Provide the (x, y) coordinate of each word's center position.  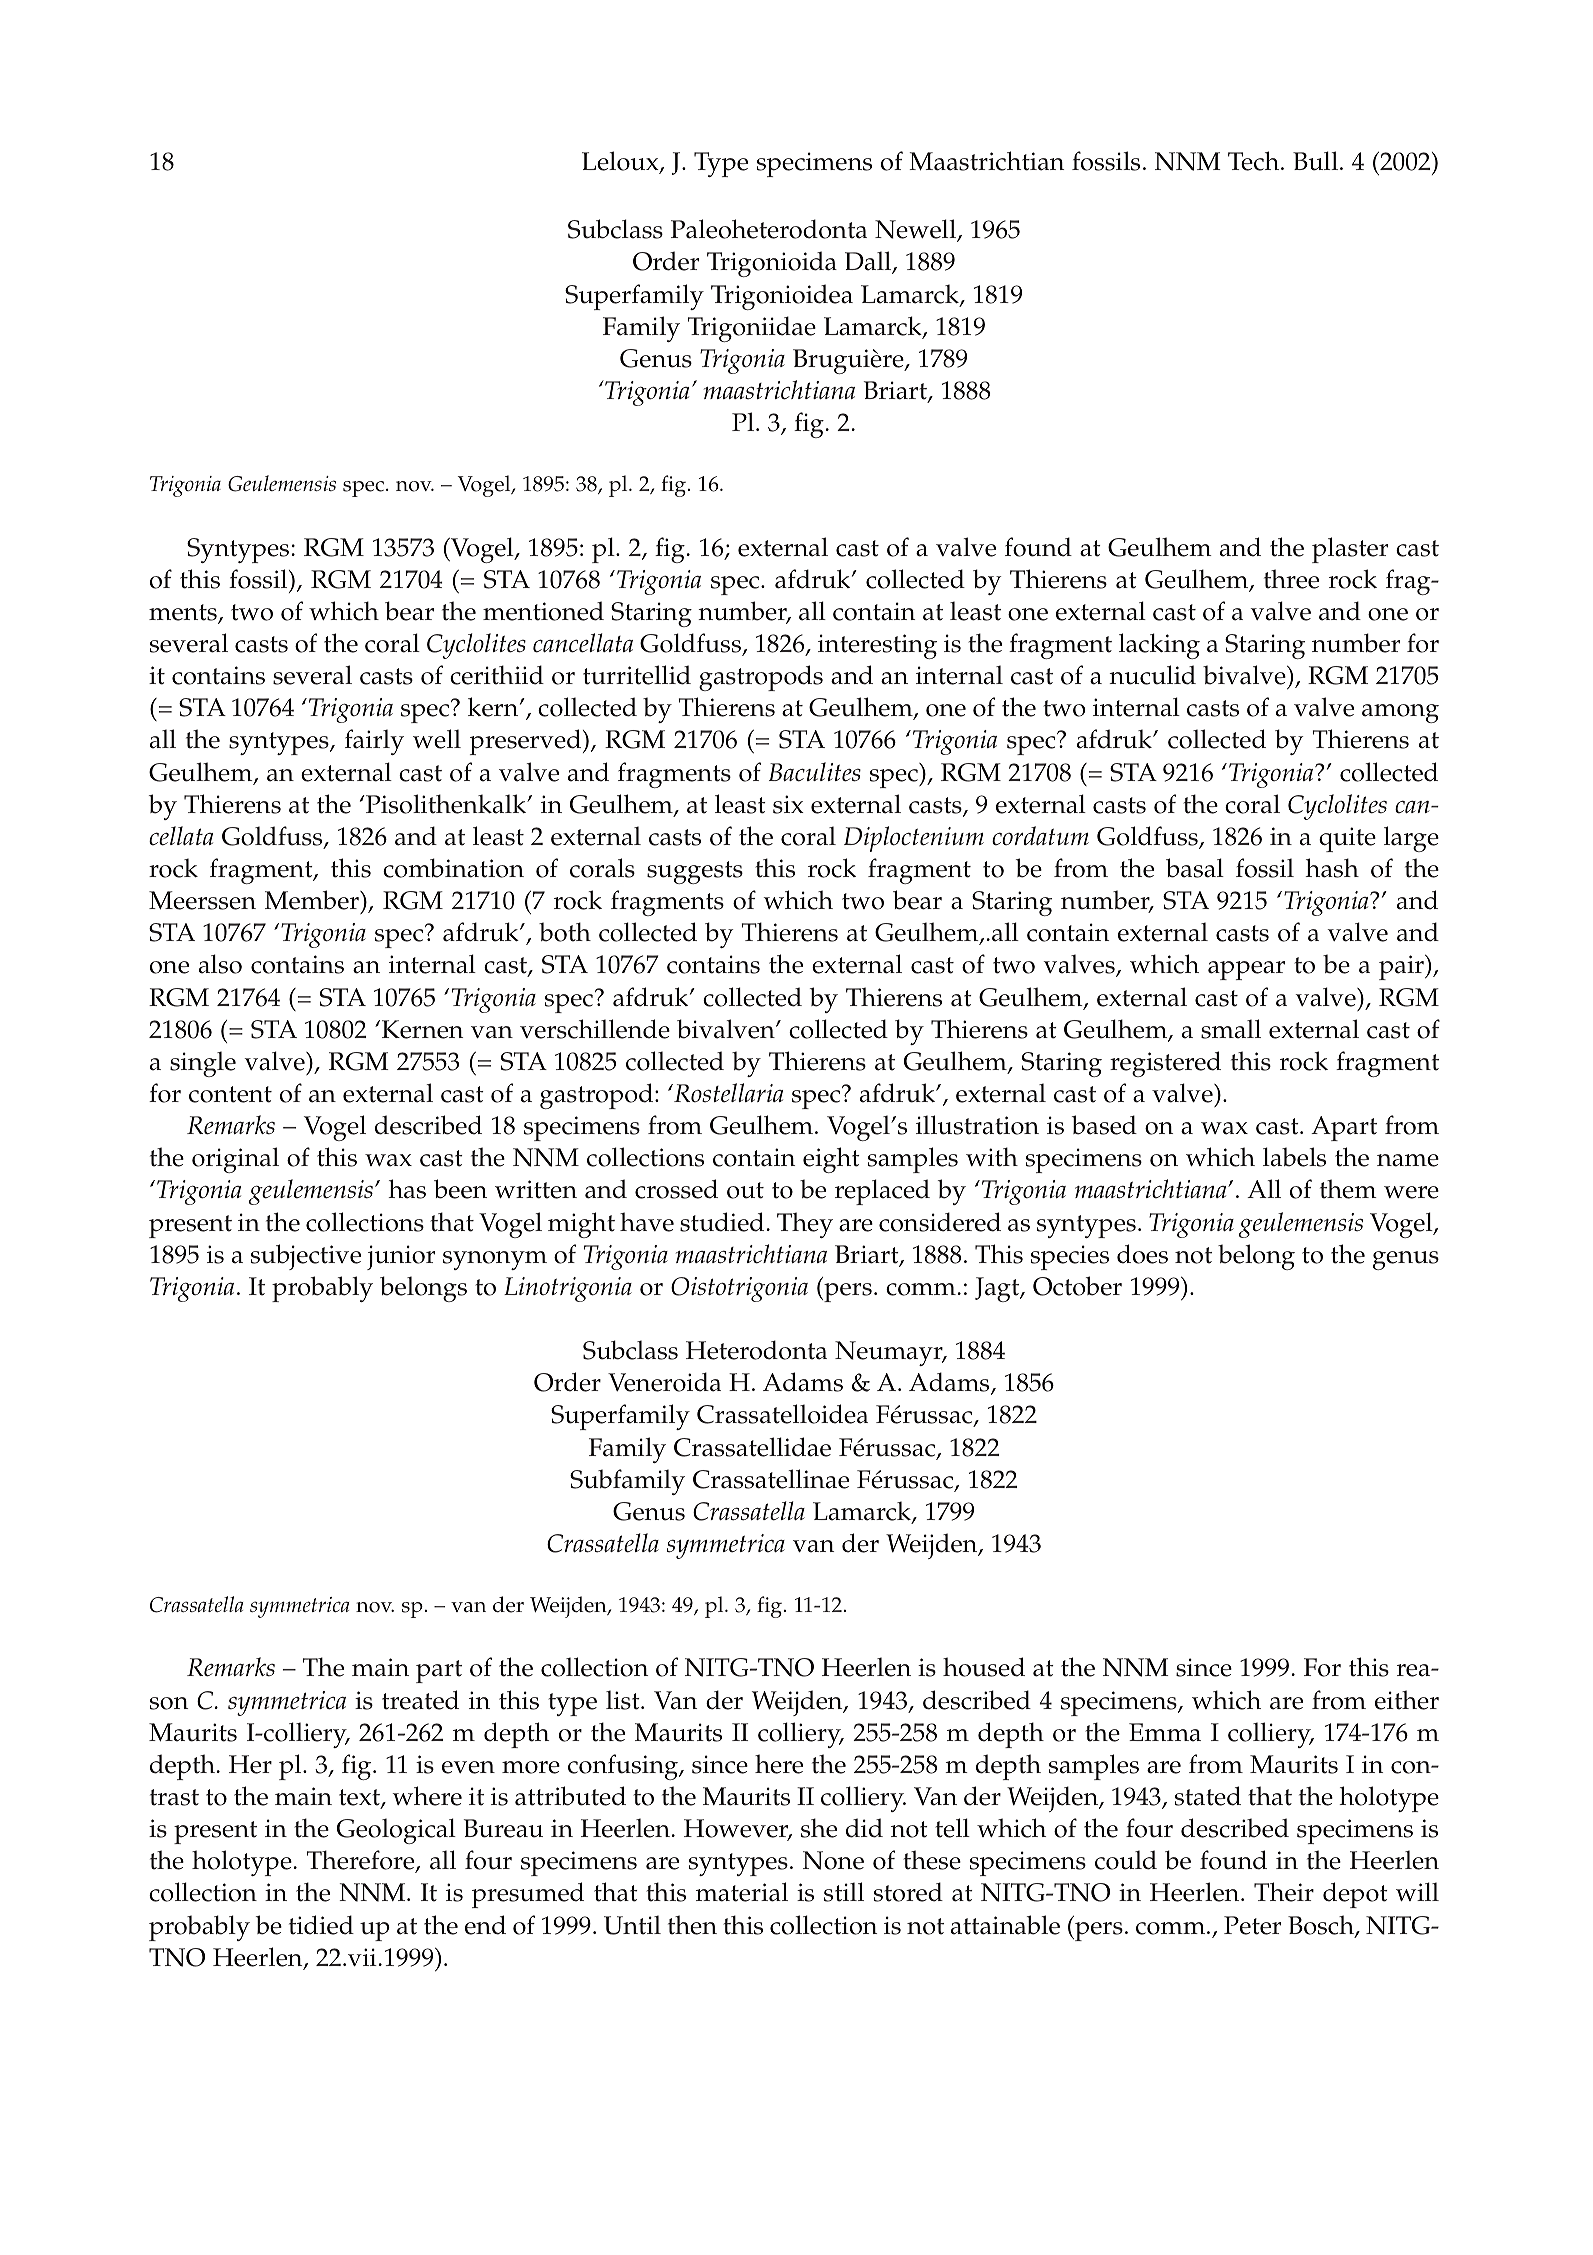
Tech (1255, 161)
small (1231, 1029)
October (1077, 1286)
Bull (1315, 161)
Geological (396, 1831)
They (805, 1225)
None (833, 1860)
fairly (374, 742)
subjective (306, 1257)
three (1291, 579)
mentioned (543, 611)
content (230, 1094)
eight (831, 1160)
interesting (877, 646)
